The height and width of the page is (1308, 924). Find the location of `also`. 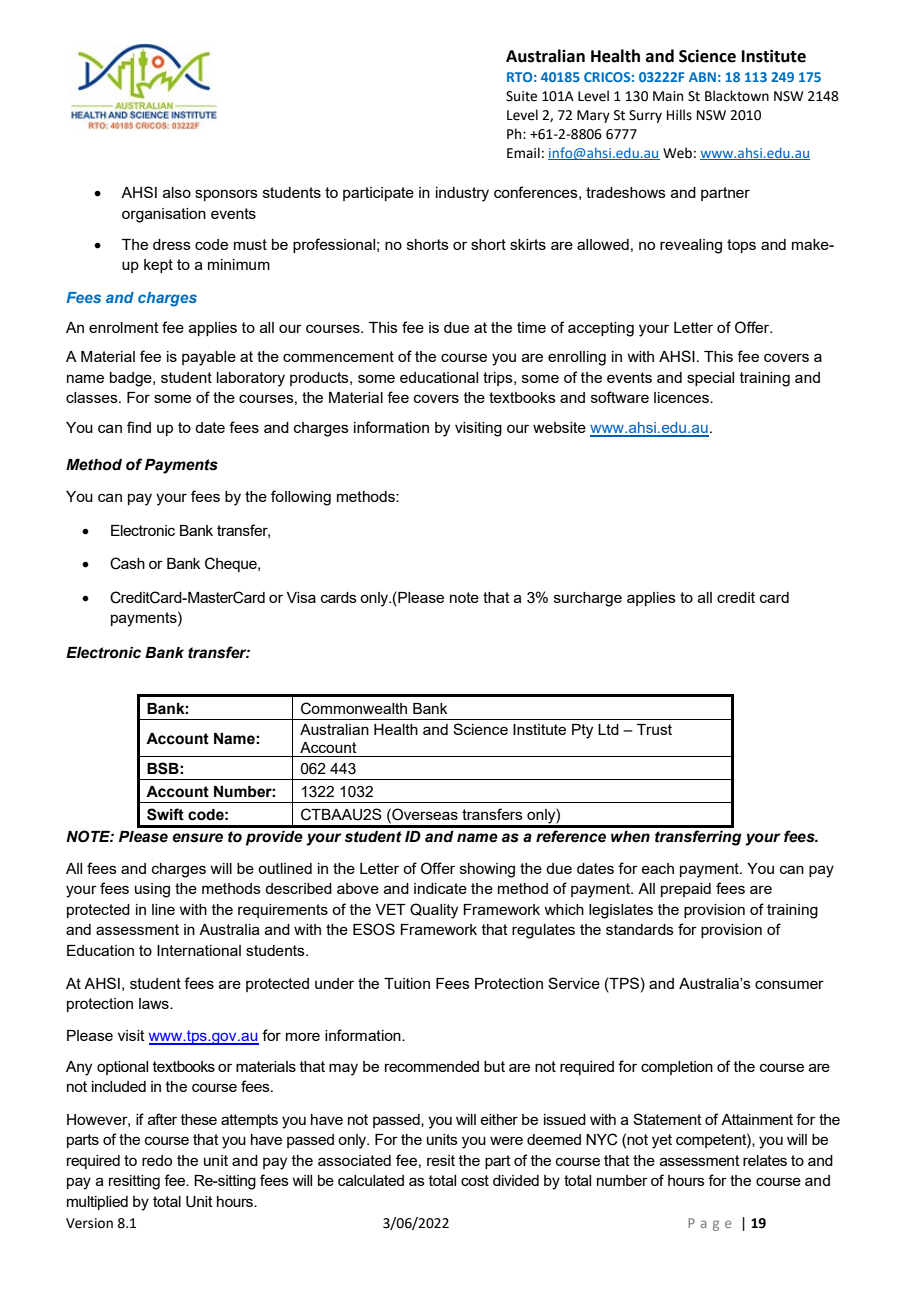

also is located at coordinates (177, 192).
